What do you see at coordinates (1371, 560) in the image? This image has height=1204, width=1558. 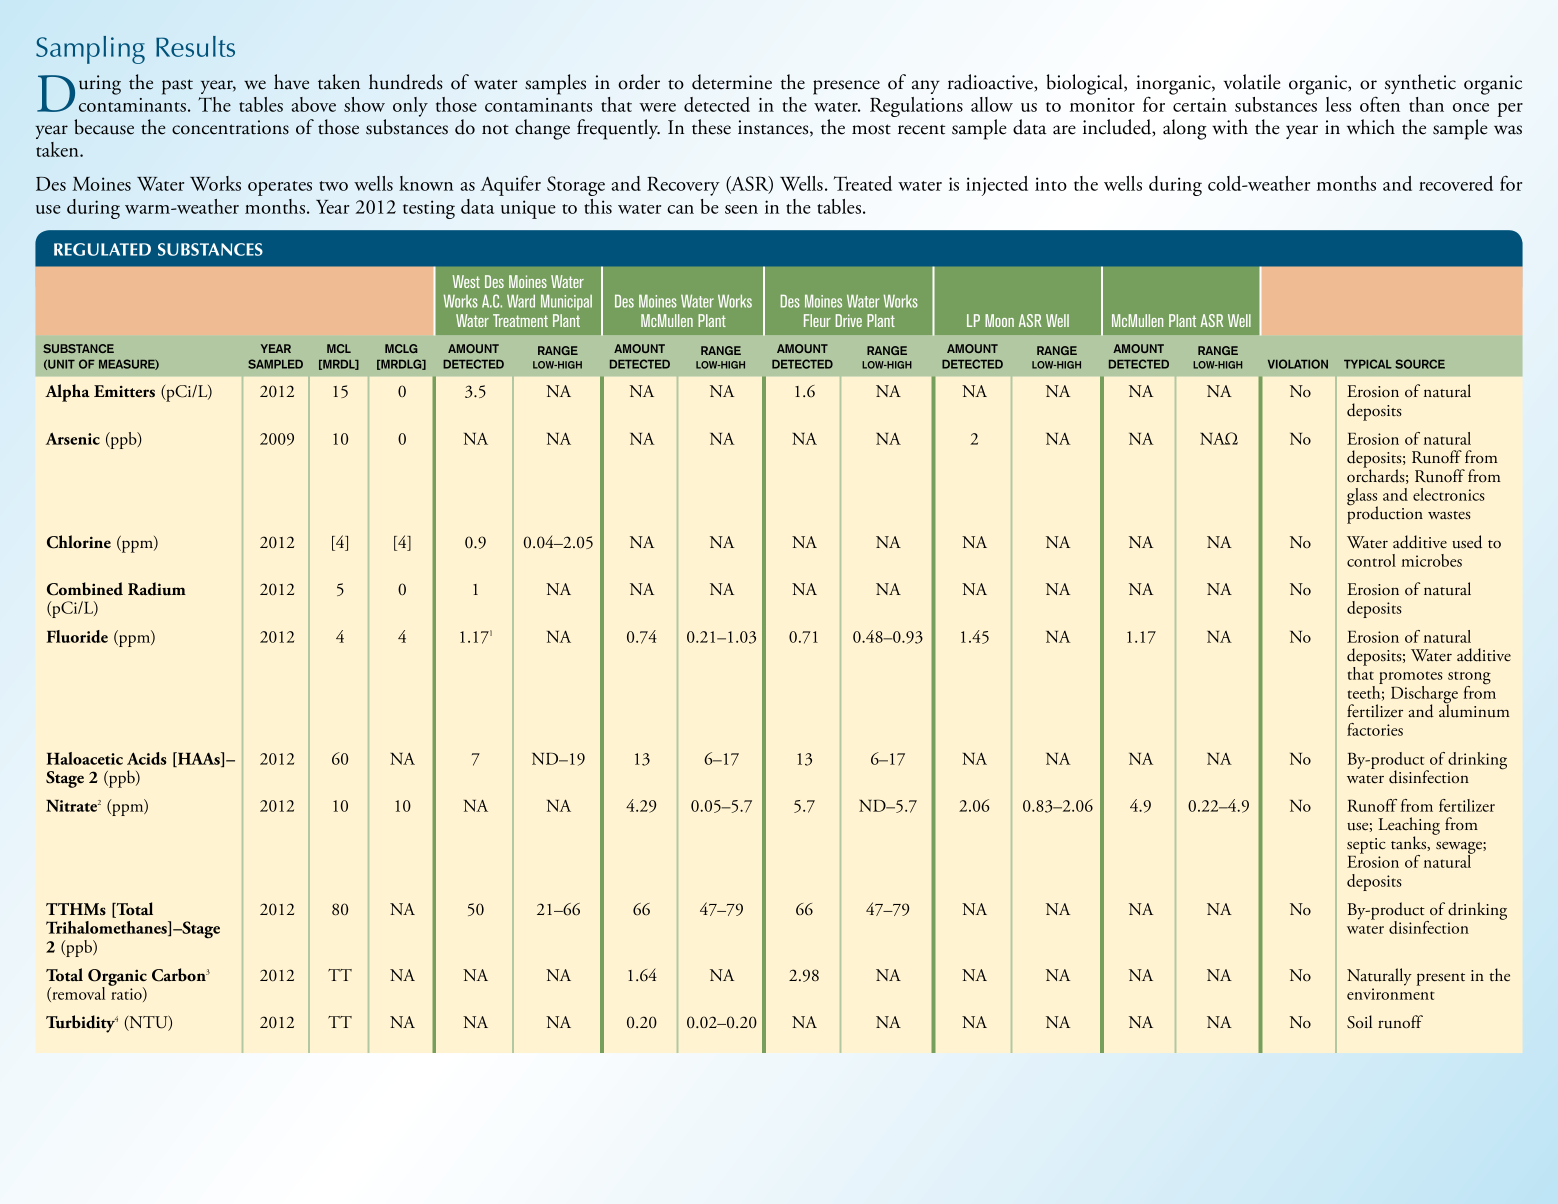 I see `control` at bounding box center [1371, 560].
